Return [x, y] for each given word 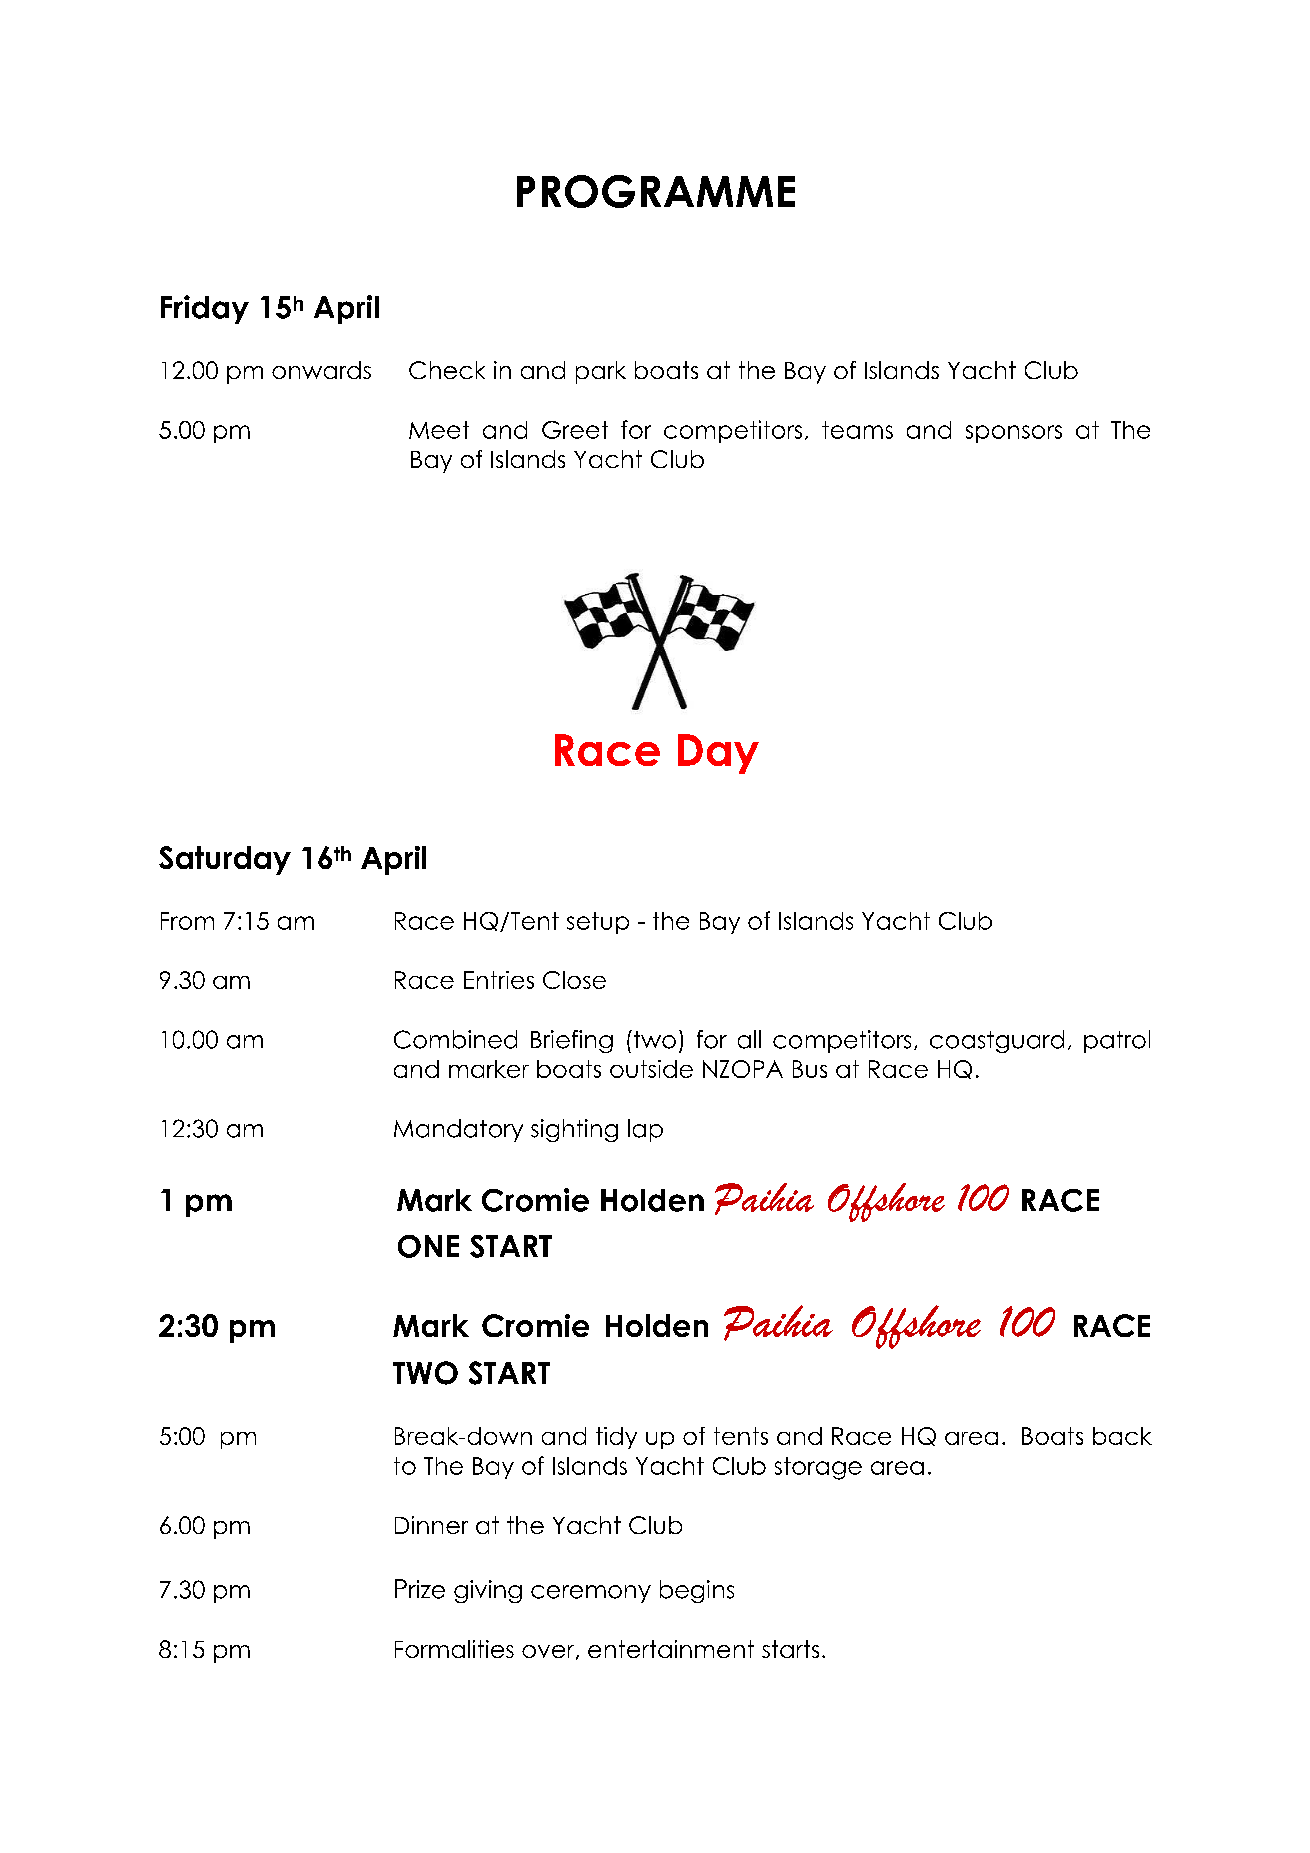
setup [598, 923]
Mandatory [458, 1130]
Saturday [225, 860]
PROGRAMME [656, 191]
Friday [205, 309]
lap [645, 1130]
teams [857, 430]
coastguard [997, 1041]
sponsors [1014, 434]
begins [697, 1591]
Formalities [454, 1649]
